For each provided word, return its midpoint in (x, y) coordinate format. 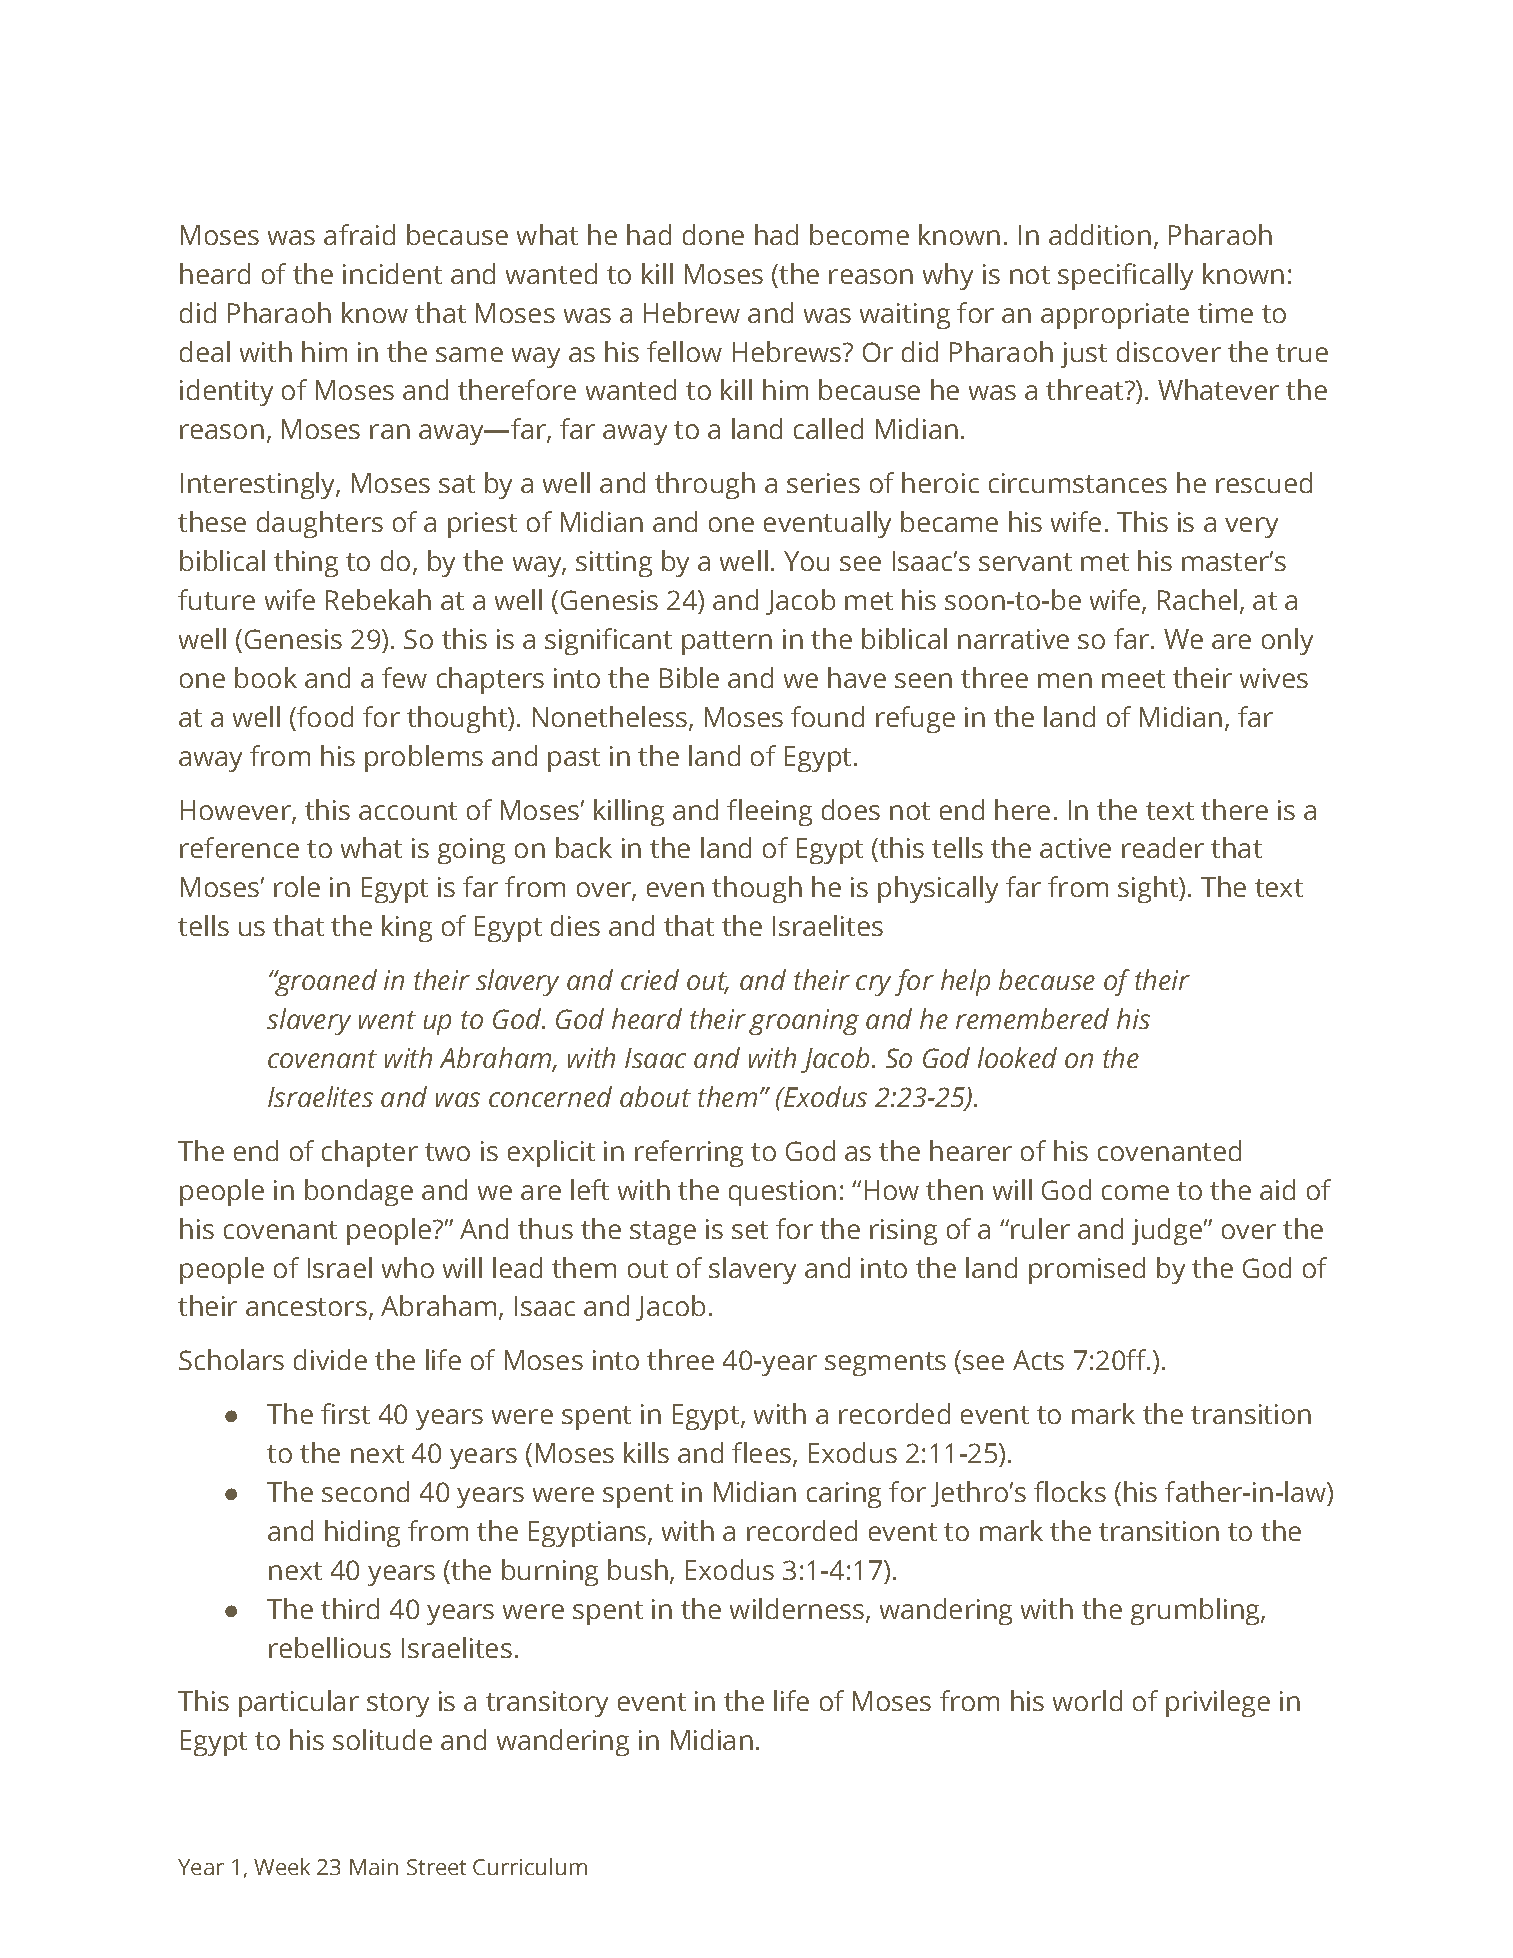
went (387, 1020)
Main (374, 1867)
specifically (1125, 276)
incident (392, 273)
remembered (1032, 1018)
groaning (804, 1022)
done (713, 234)
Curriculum (530, 1866)
